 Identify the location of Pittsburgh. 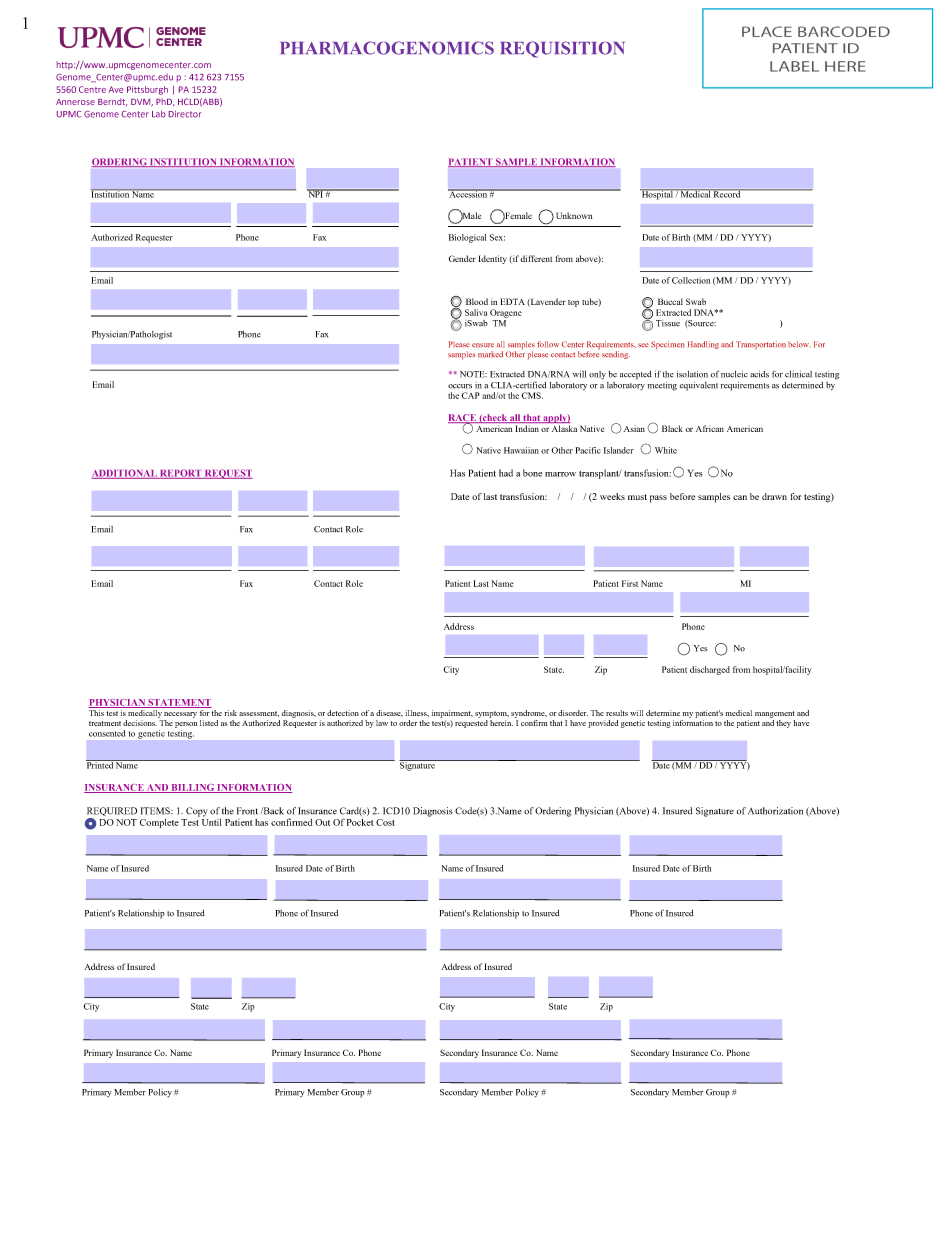
(147, 90).
